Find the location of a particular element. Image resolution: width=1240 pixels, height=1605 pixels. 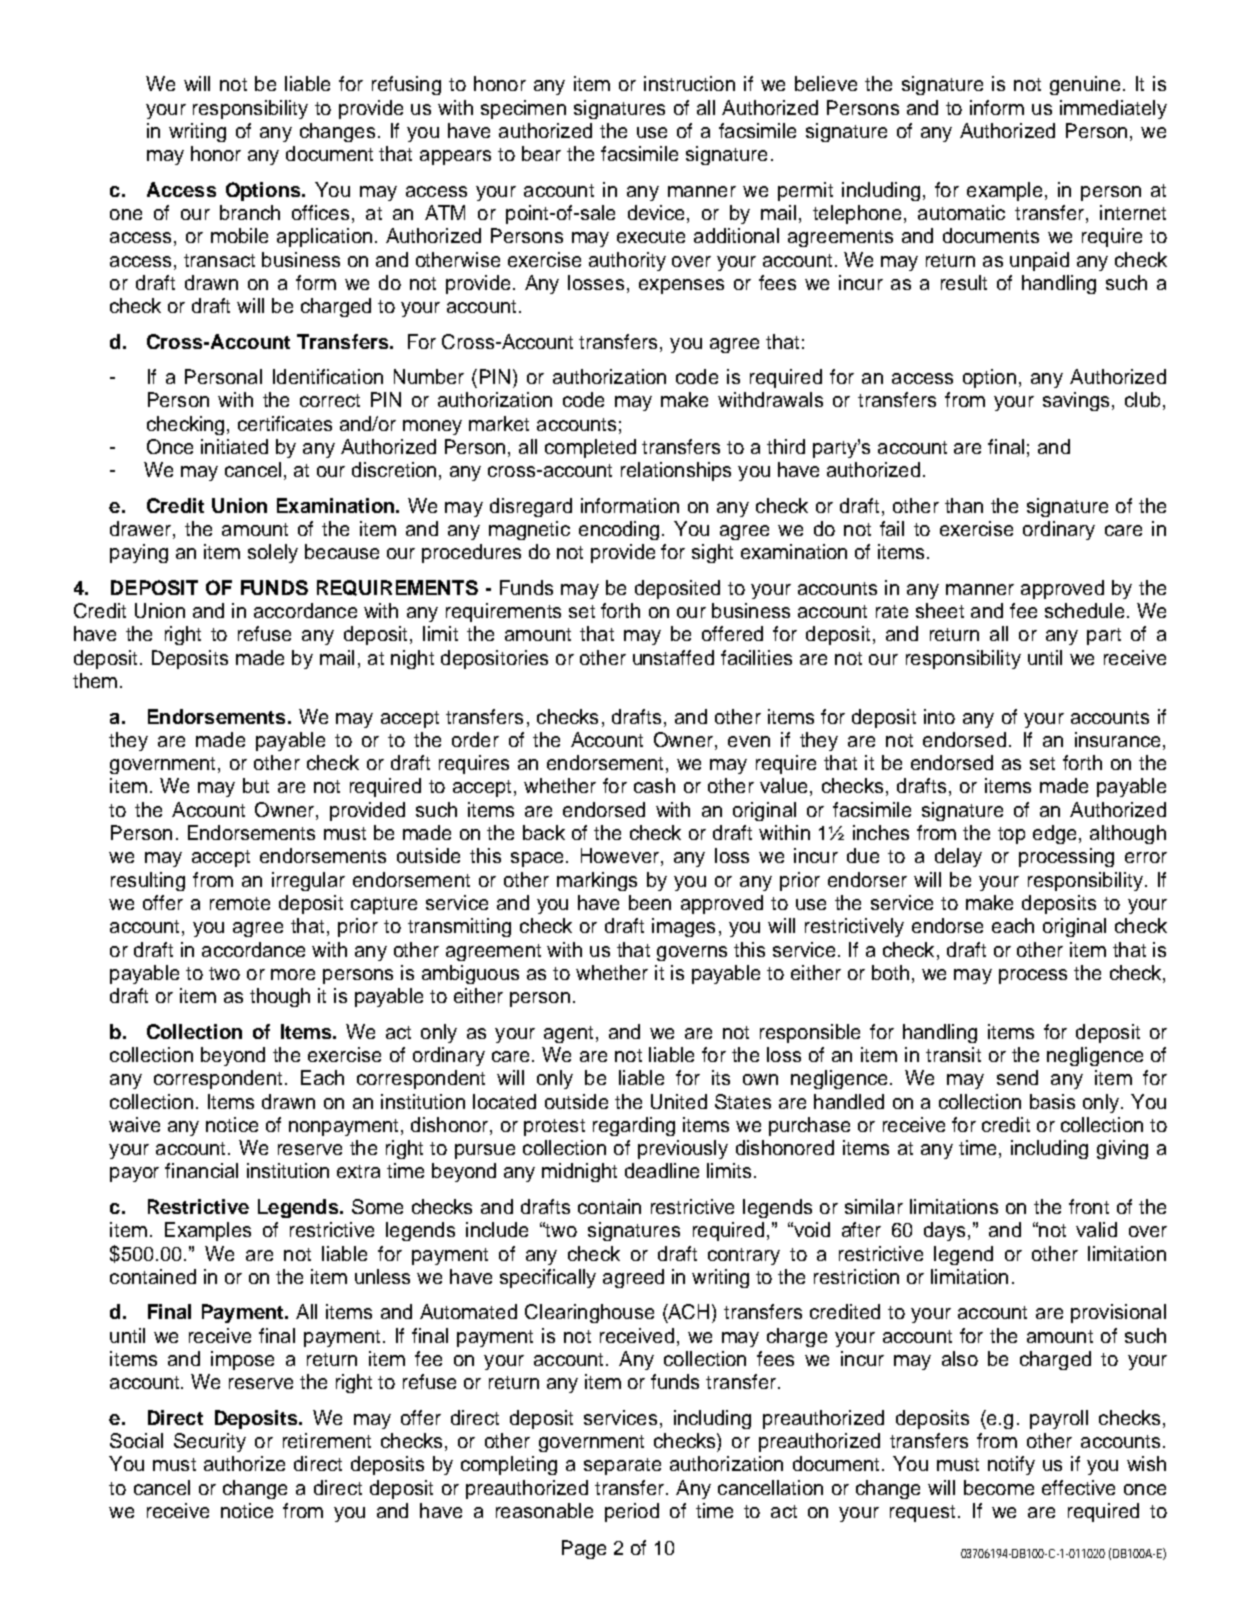

branch is located at coordinates (250, 212).
